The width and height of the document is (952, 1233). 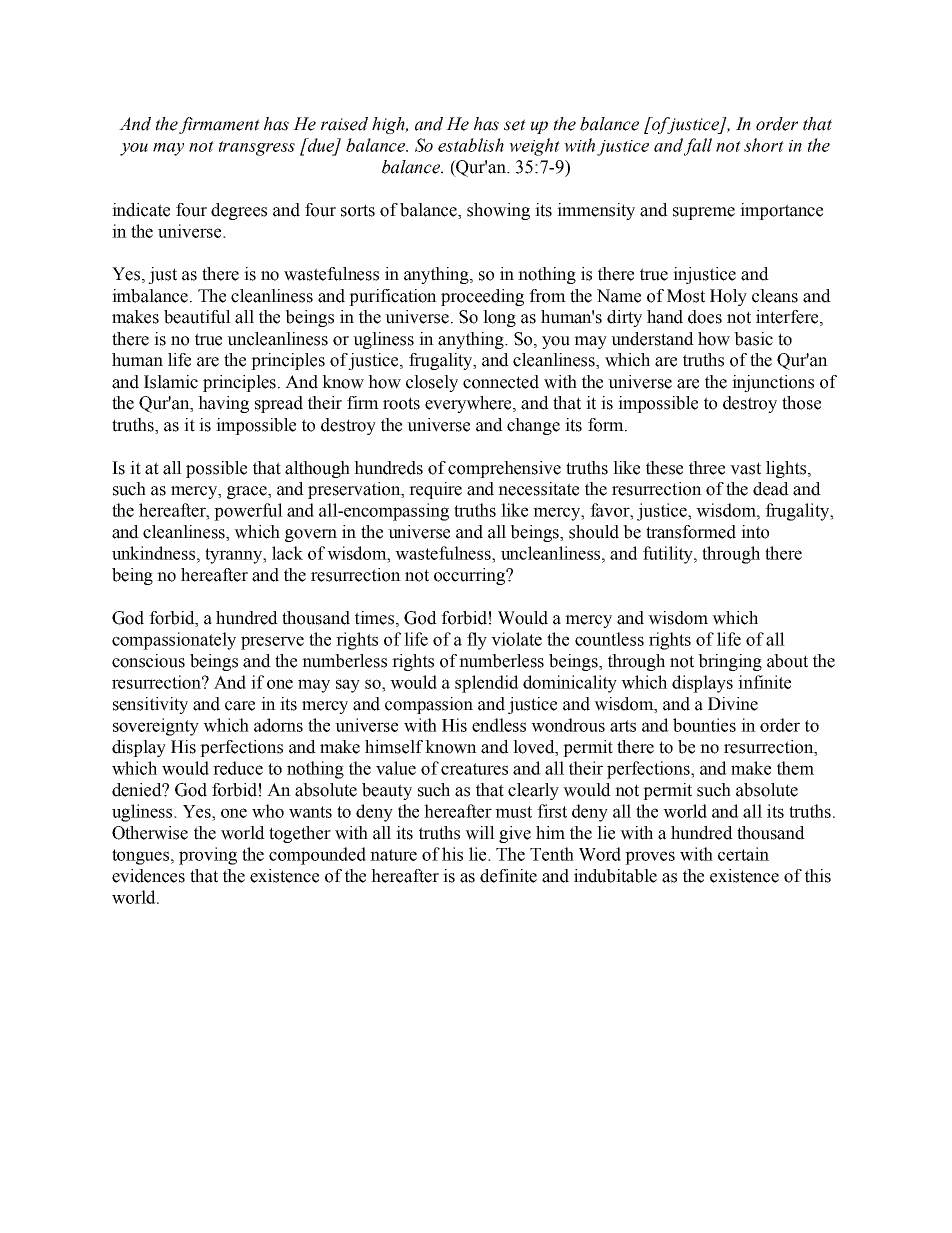 What do you see at coordinates (771, 489) in the document?
I see `dead` at bounding box center [771, 489].
